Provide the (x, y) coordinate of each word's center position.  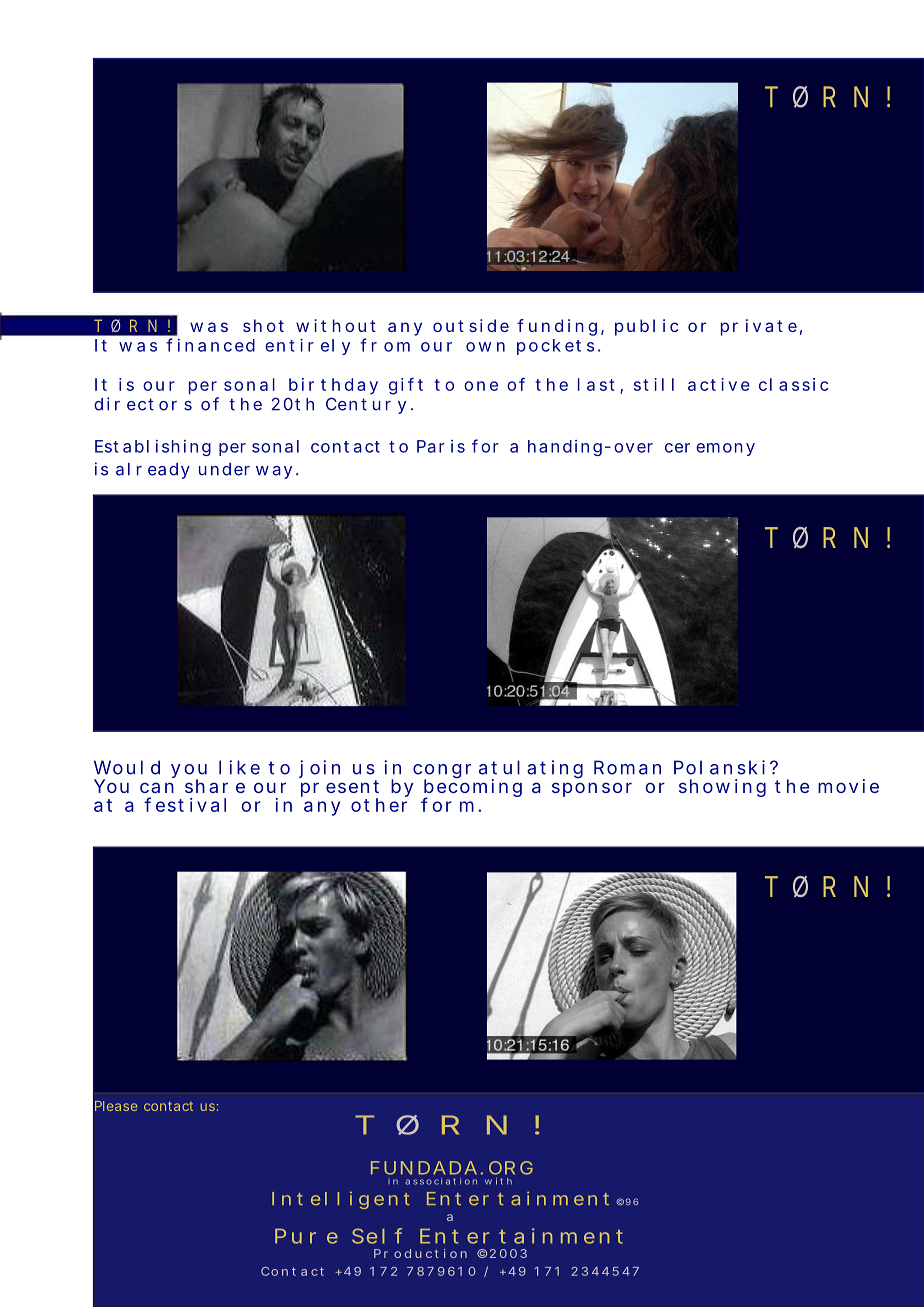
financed (210, 345)
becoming (472, 788)
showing (722, 788)
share (215, 786)
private (759, 327)
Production (420, 1253)
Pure (306, 1236)
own (485, 347)
